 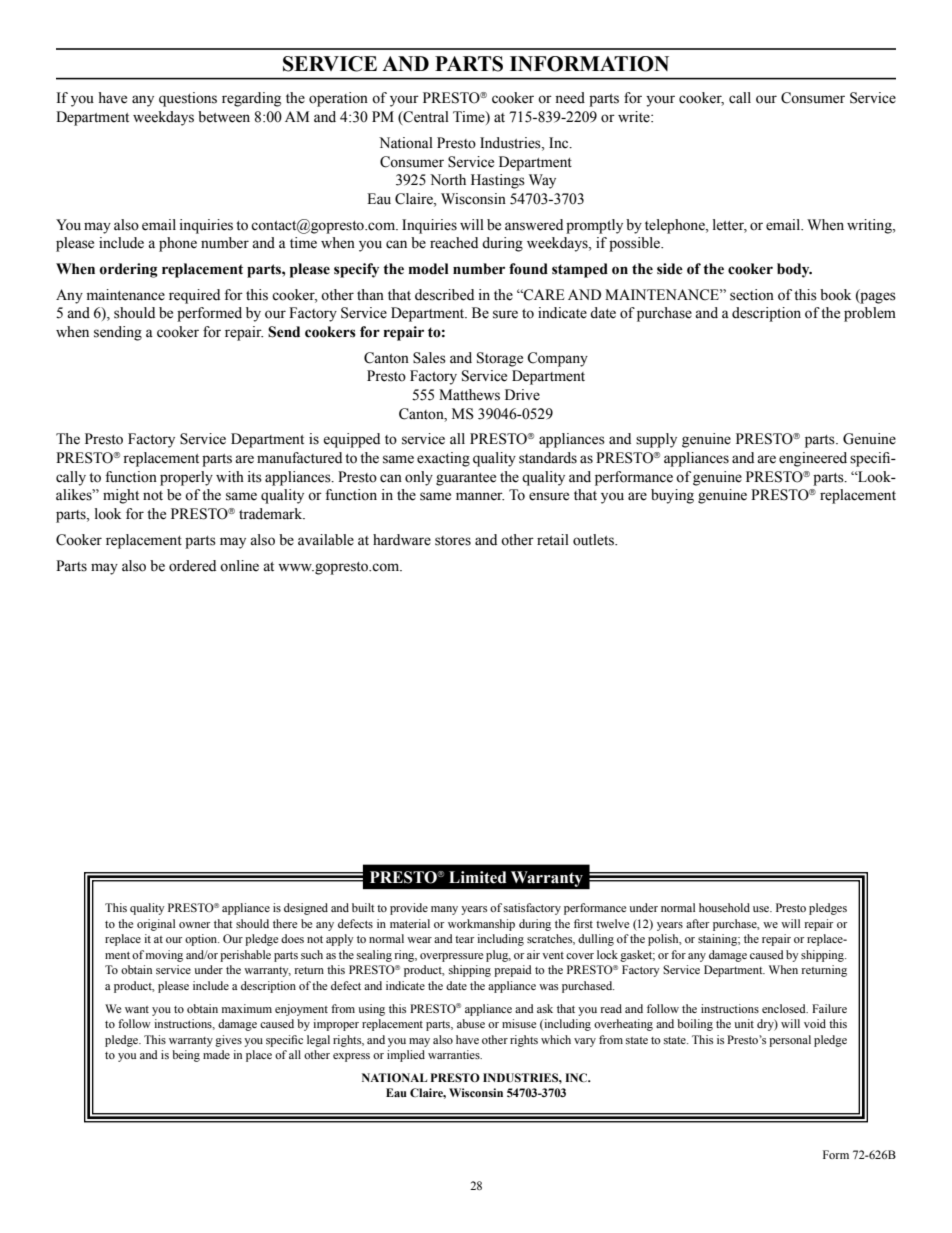 What do you see at coordinates (228, 1041) in the image?
I see `gives` at bounding box center [228, 1041].
